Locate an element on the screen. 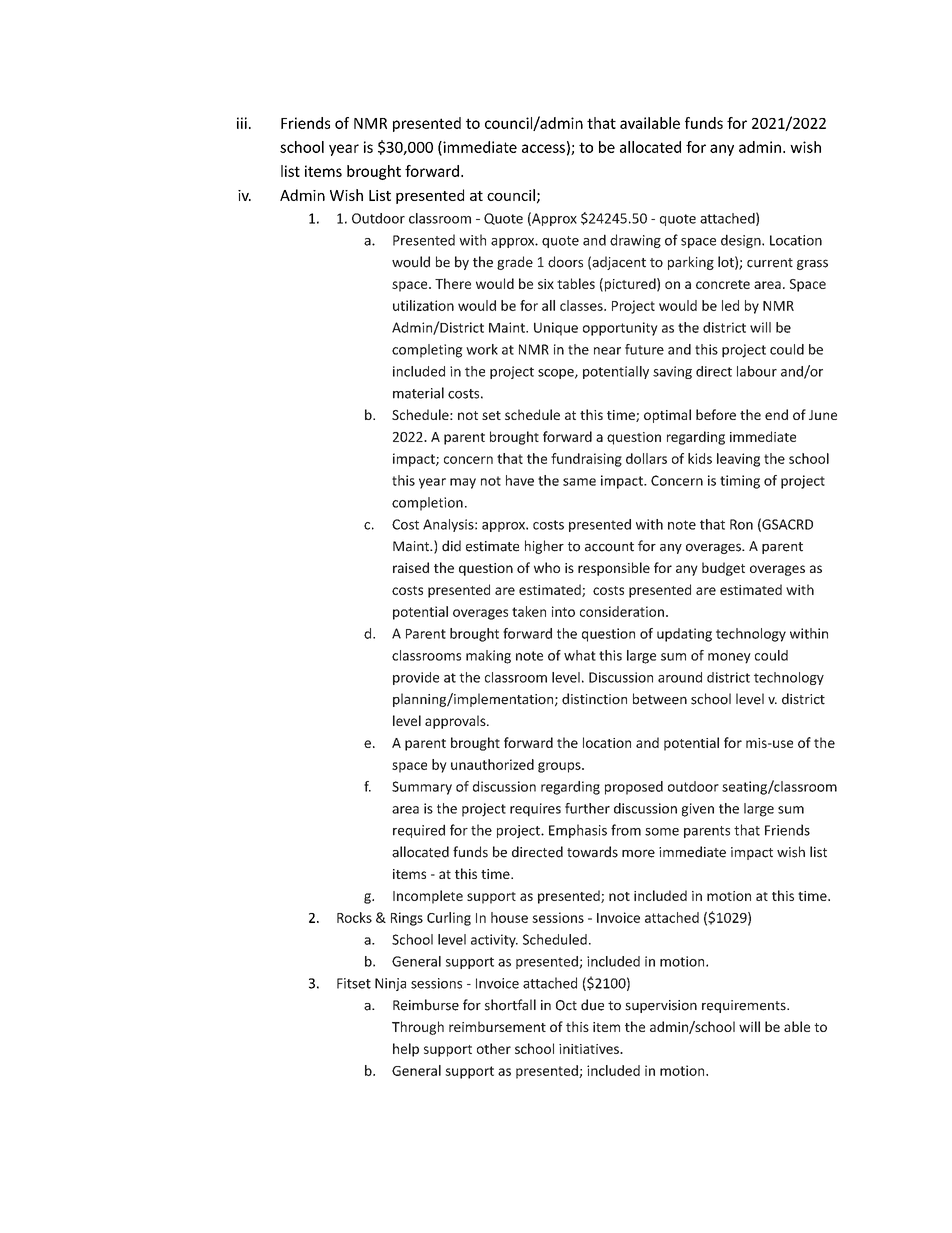 The height and width of the screenshot is (1233, 952). iii is located at coordinates (242, 123).
